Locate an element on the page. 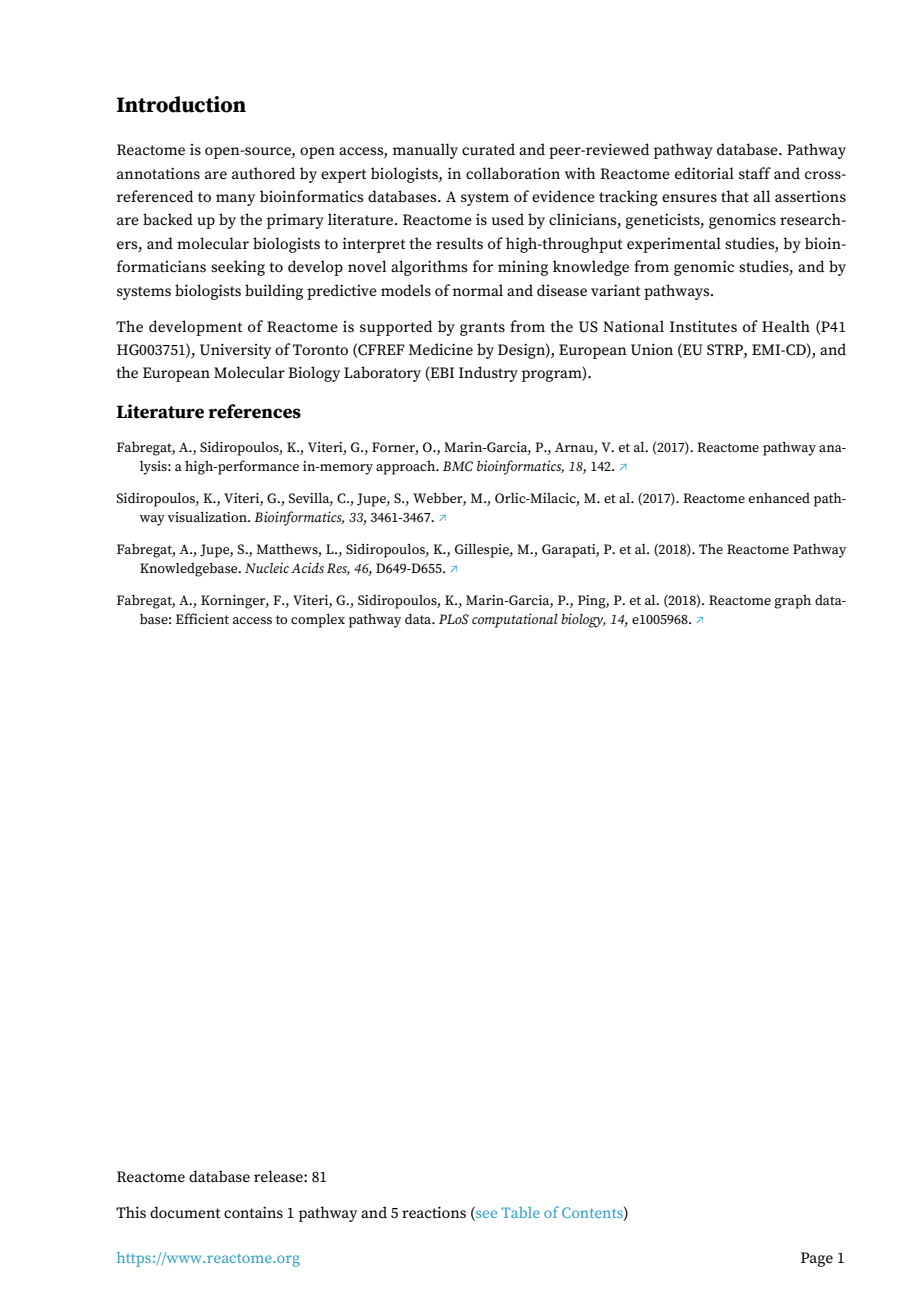 The image size is (924, 1308). computational is located at coordinates (515, 620).
